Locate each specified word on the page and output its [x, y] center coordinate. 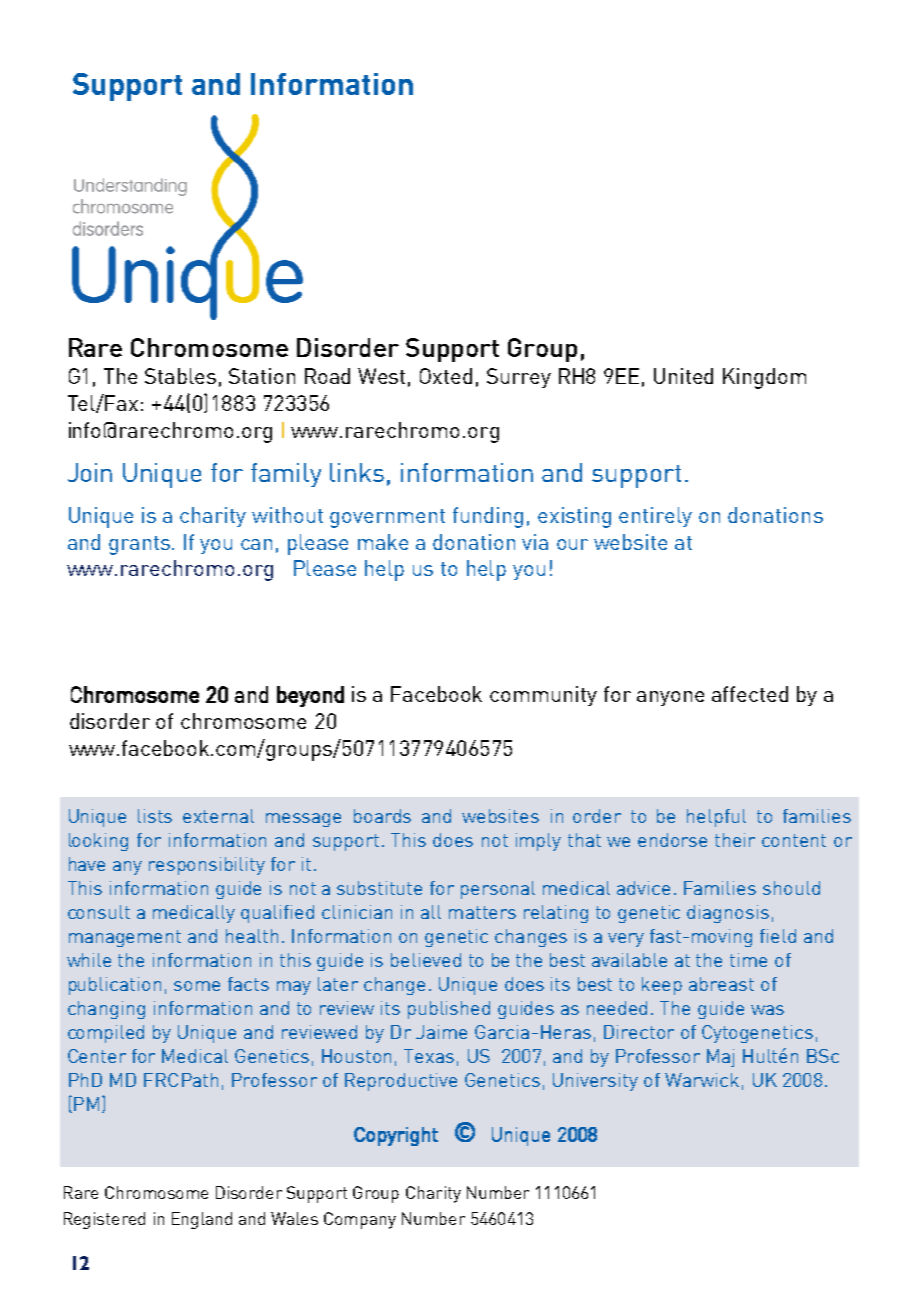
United [683, 376]
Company [360, 1220]
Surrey [519, 378]
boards [382, 816]
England [202, 1220]
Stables [180, 376]
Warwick [702, 1080]
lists [155, 816]
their [735, 840]
